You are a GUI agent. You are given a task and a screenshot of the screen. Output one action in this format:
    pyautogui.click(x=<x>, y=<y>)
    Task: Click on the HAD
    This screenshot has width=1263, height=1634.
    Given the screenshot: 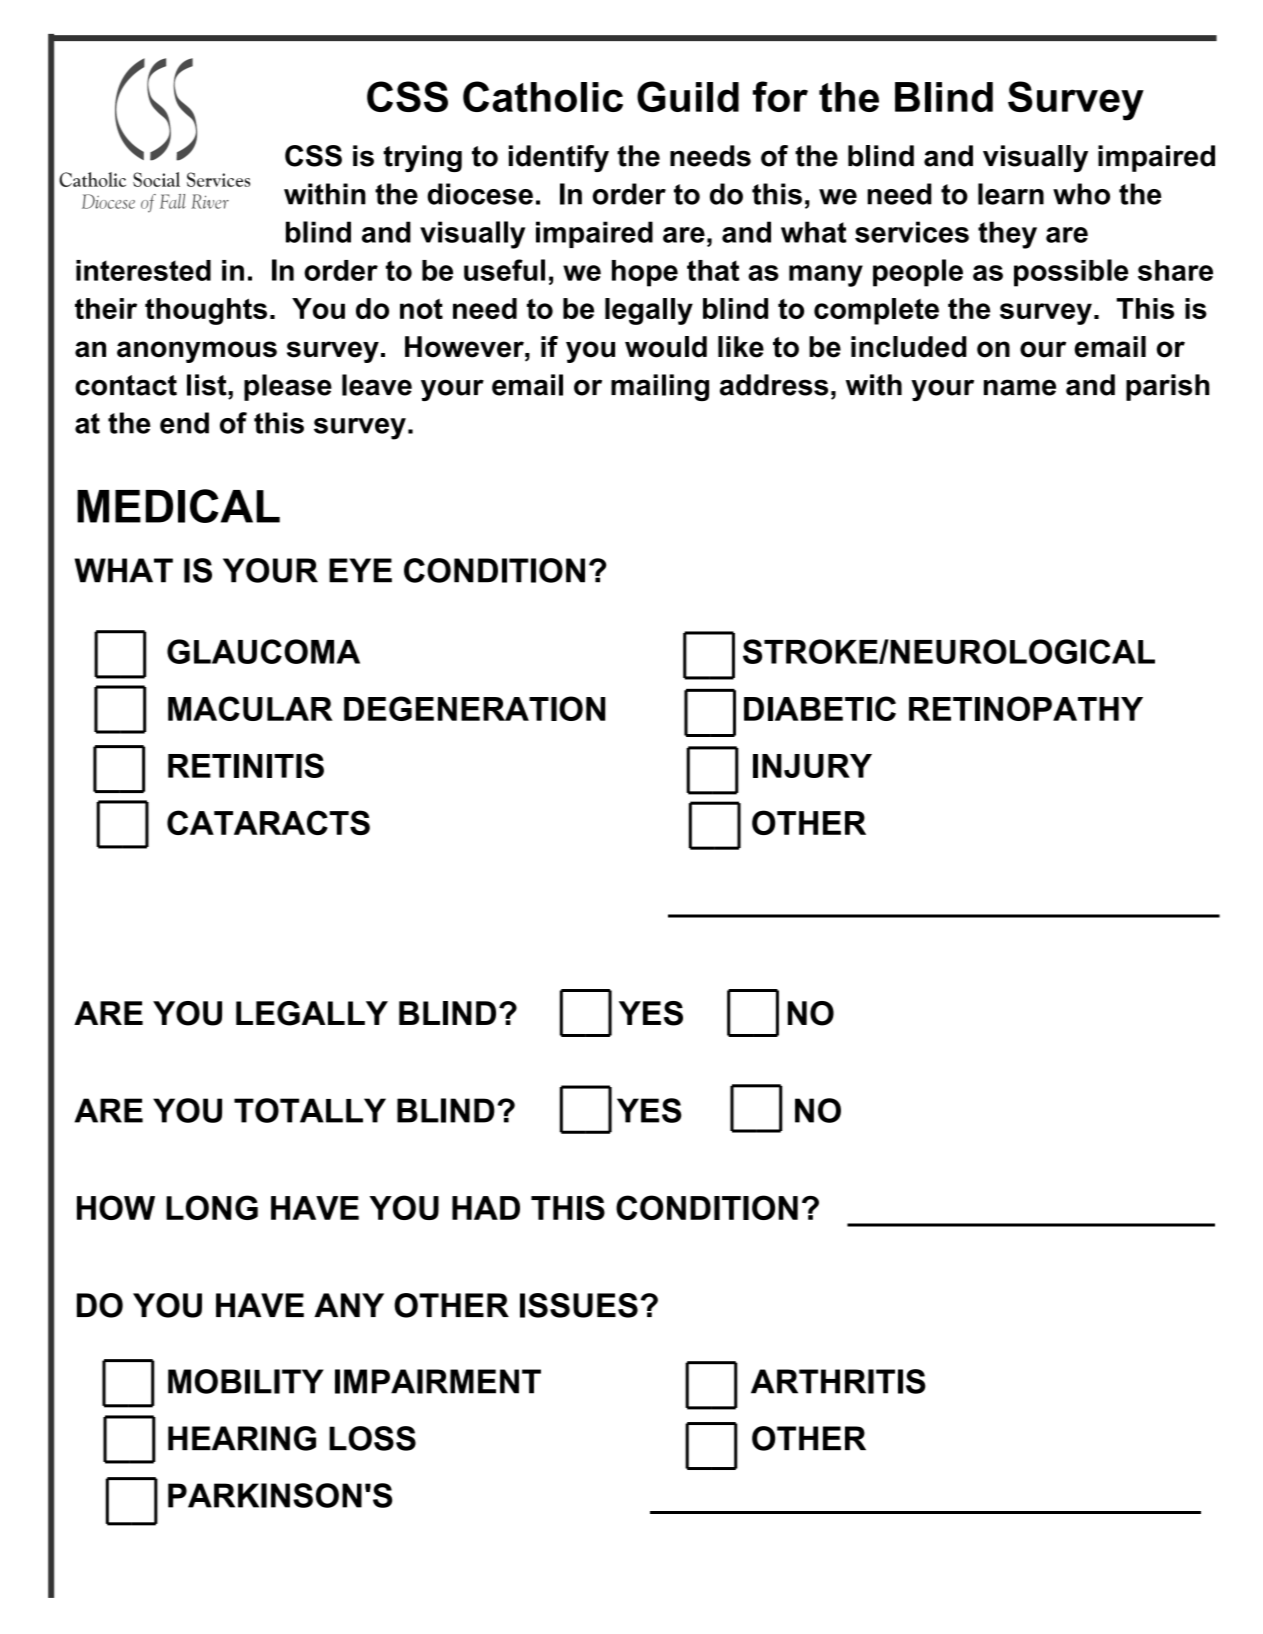 What is the action you would take?
    pyautogui.click(x=486, y=1208)
